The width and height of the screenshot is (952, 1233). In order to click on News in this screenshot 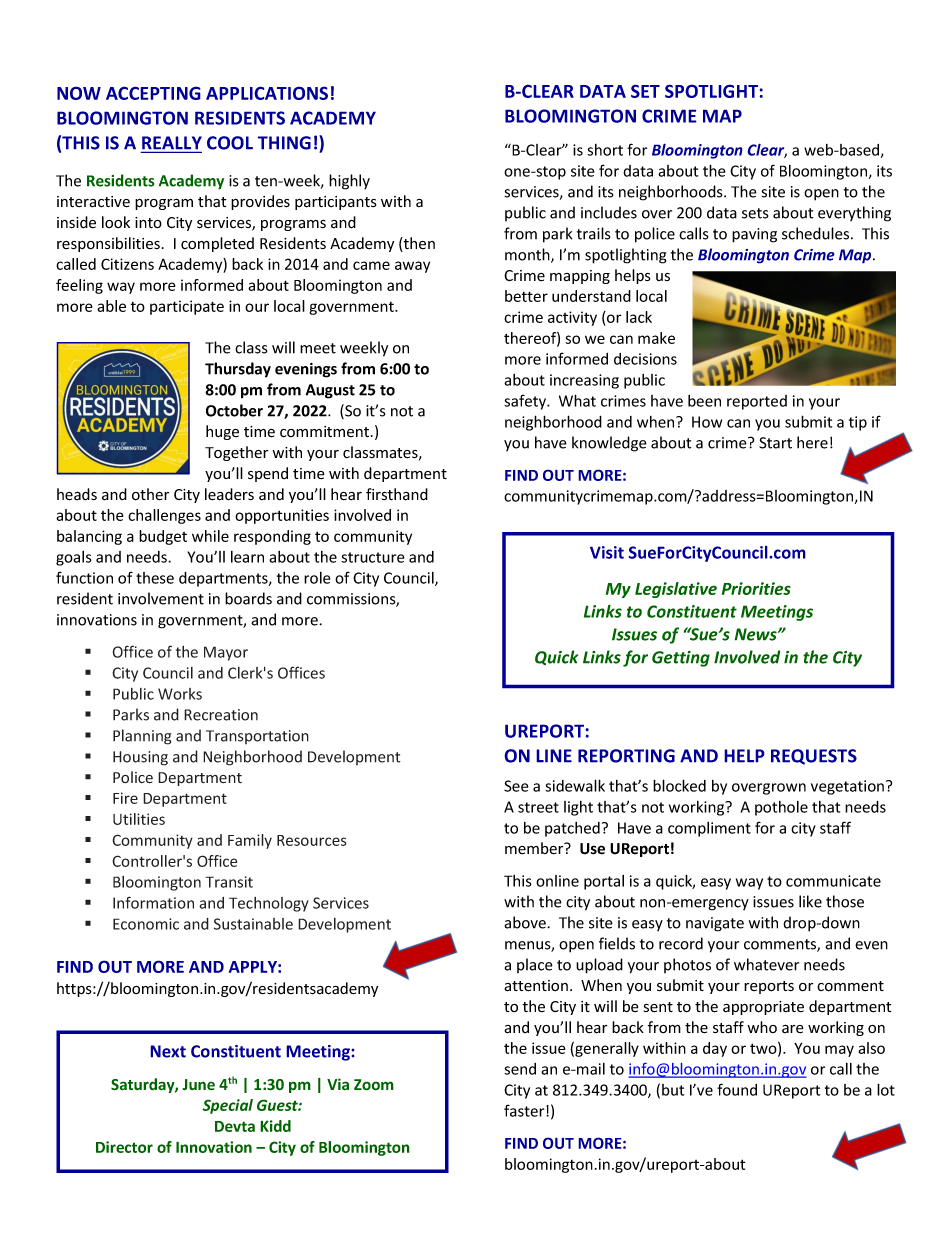, I will do `click(757, 634)`.
